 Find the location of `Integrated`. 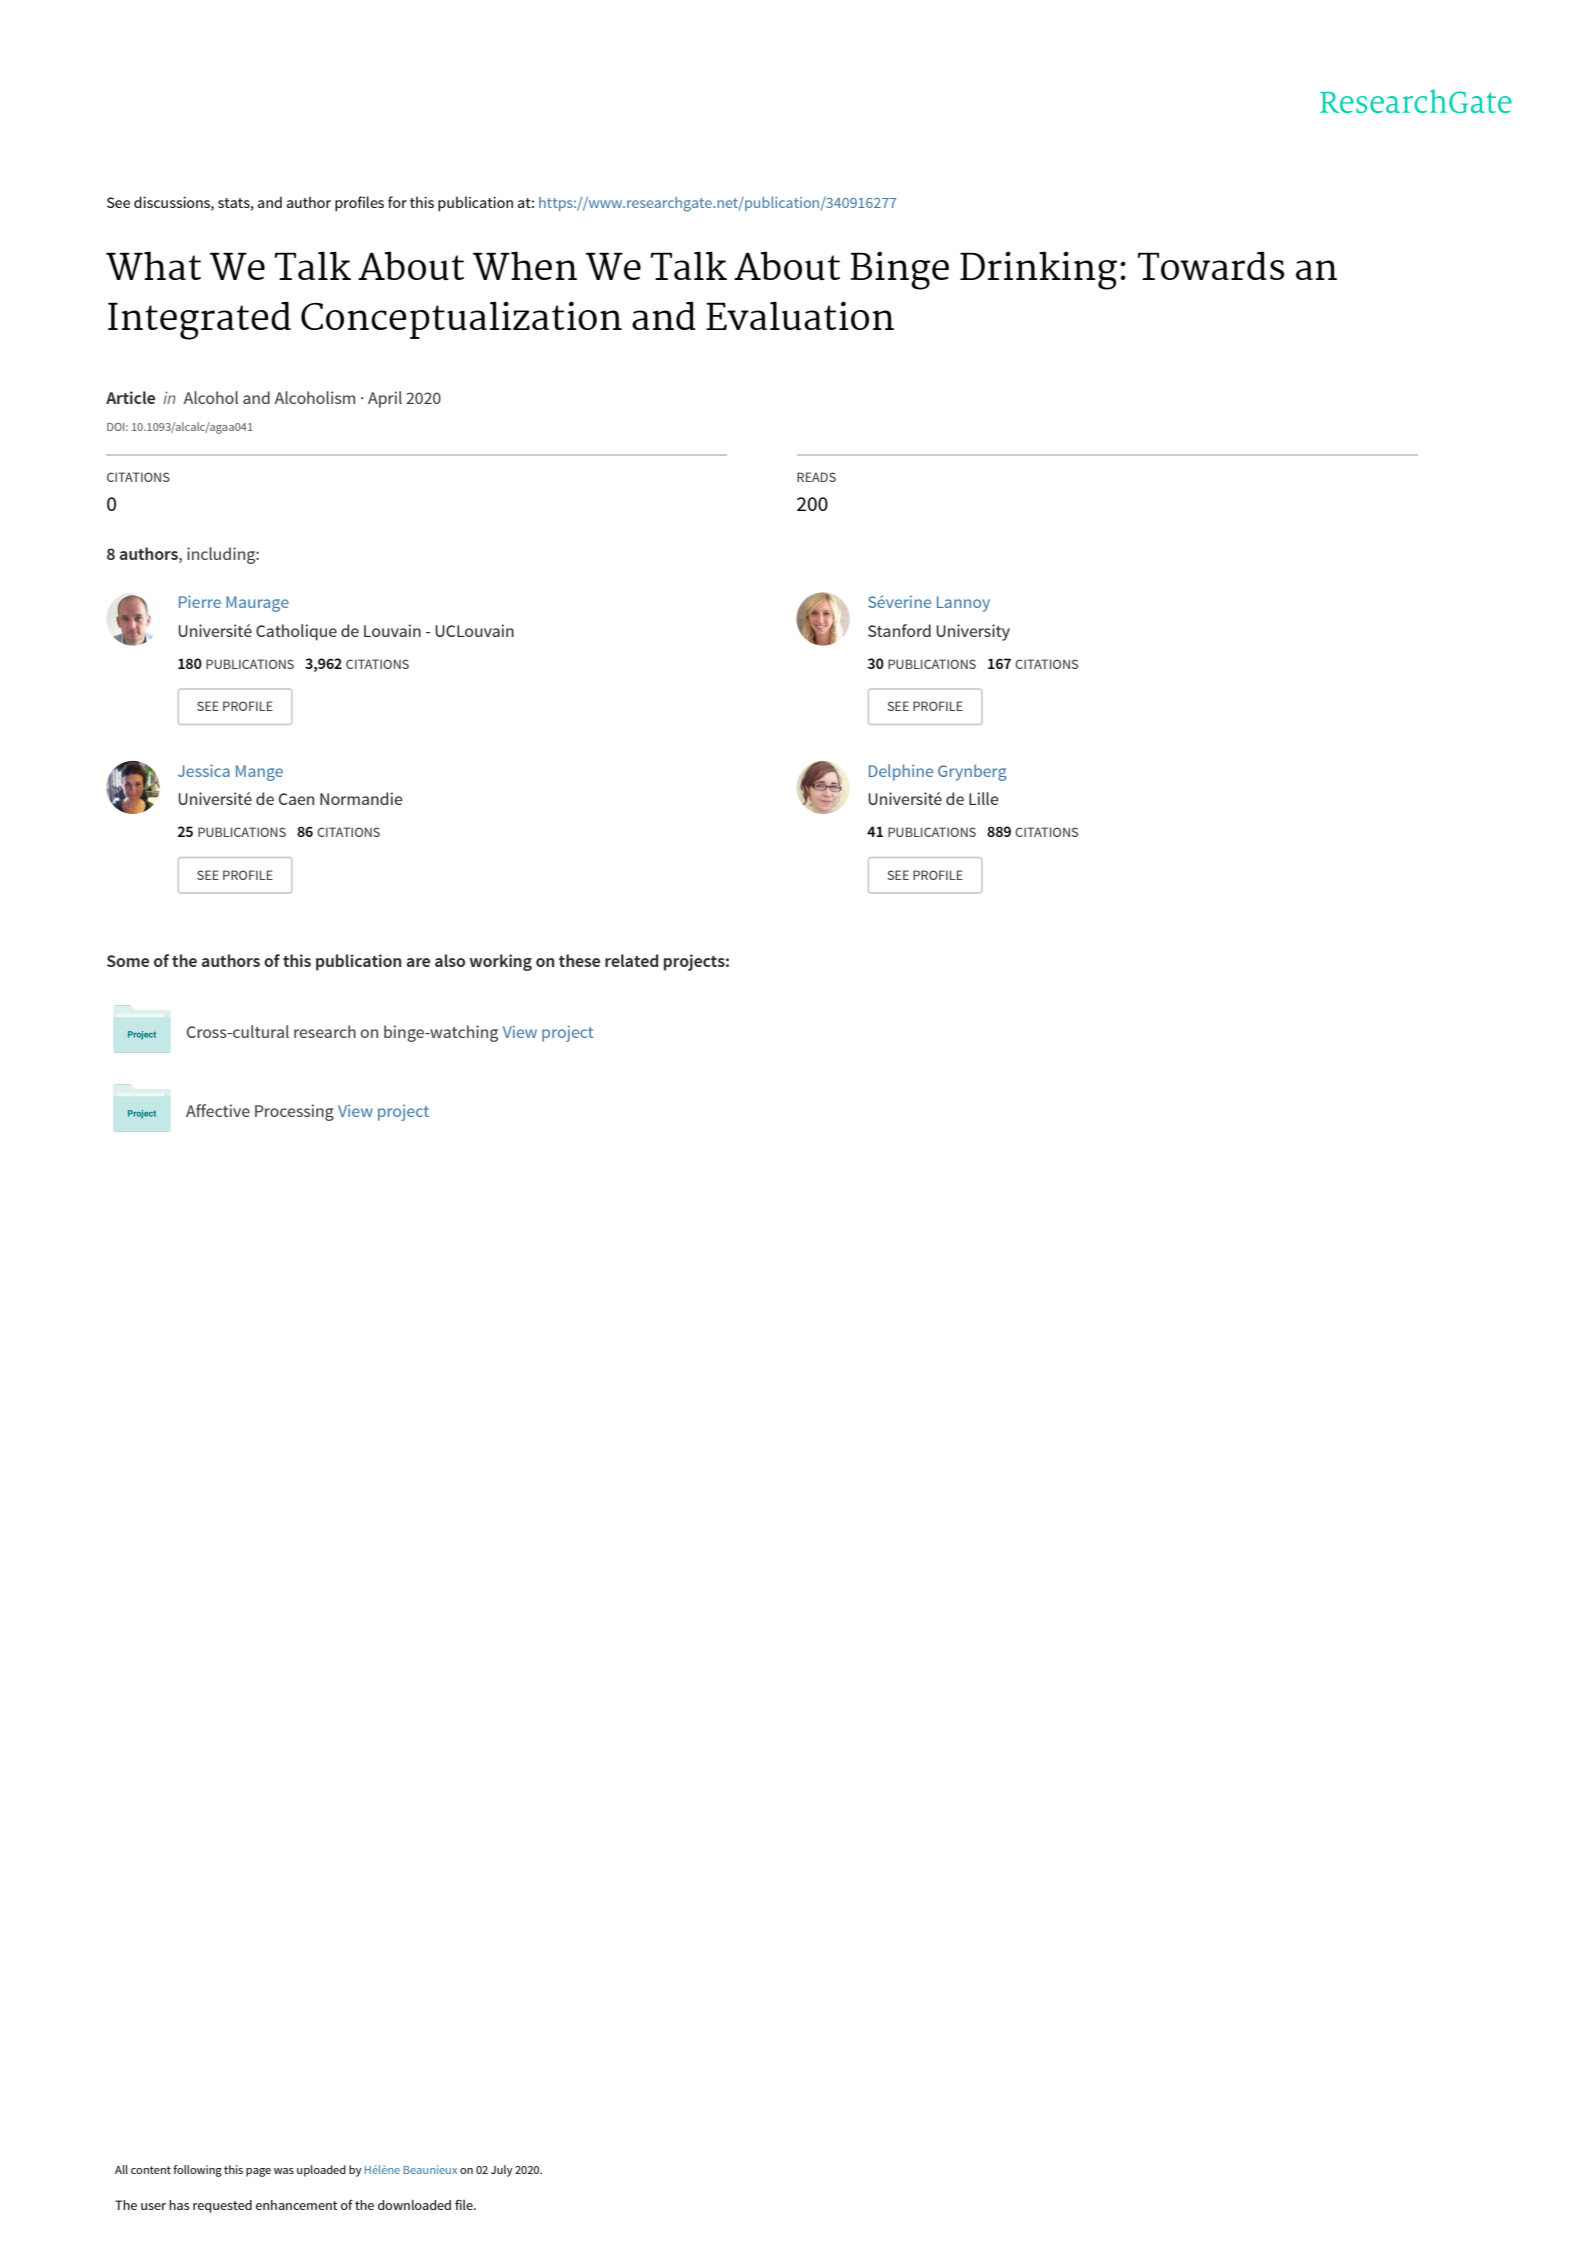

Integrated is located at coordinates (199, 320).
